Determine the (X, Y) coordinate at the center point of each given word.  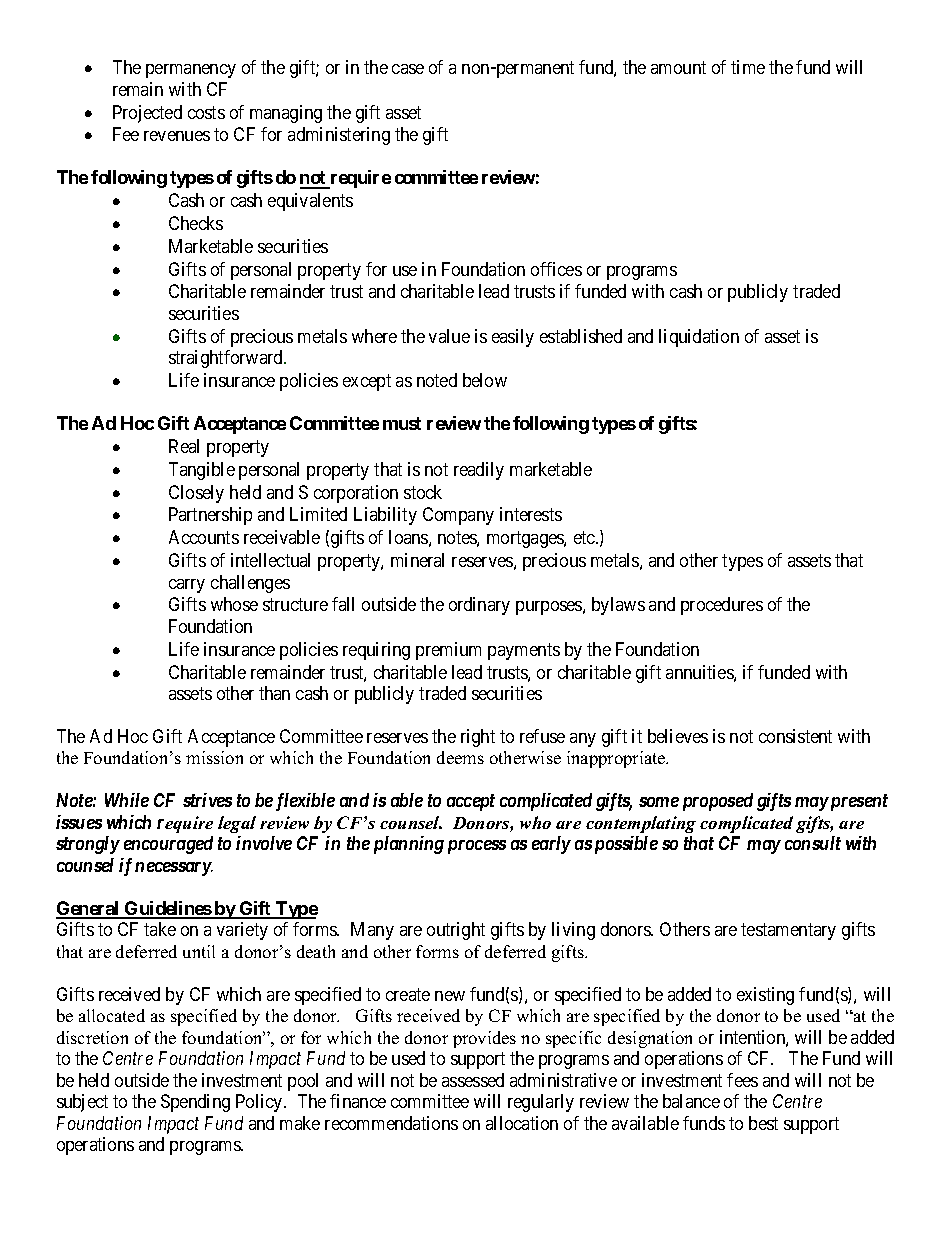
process (477, 847)
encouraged (168, 845)
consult (813, 843)
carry (187, 586)
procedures (722, 606)
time (748, 67)
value (449, 336)
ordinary (479, 606)
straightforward (227, 359)
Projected (147, 114)
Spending (195, 1103)
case (408, 69)
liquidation (699, 338)
